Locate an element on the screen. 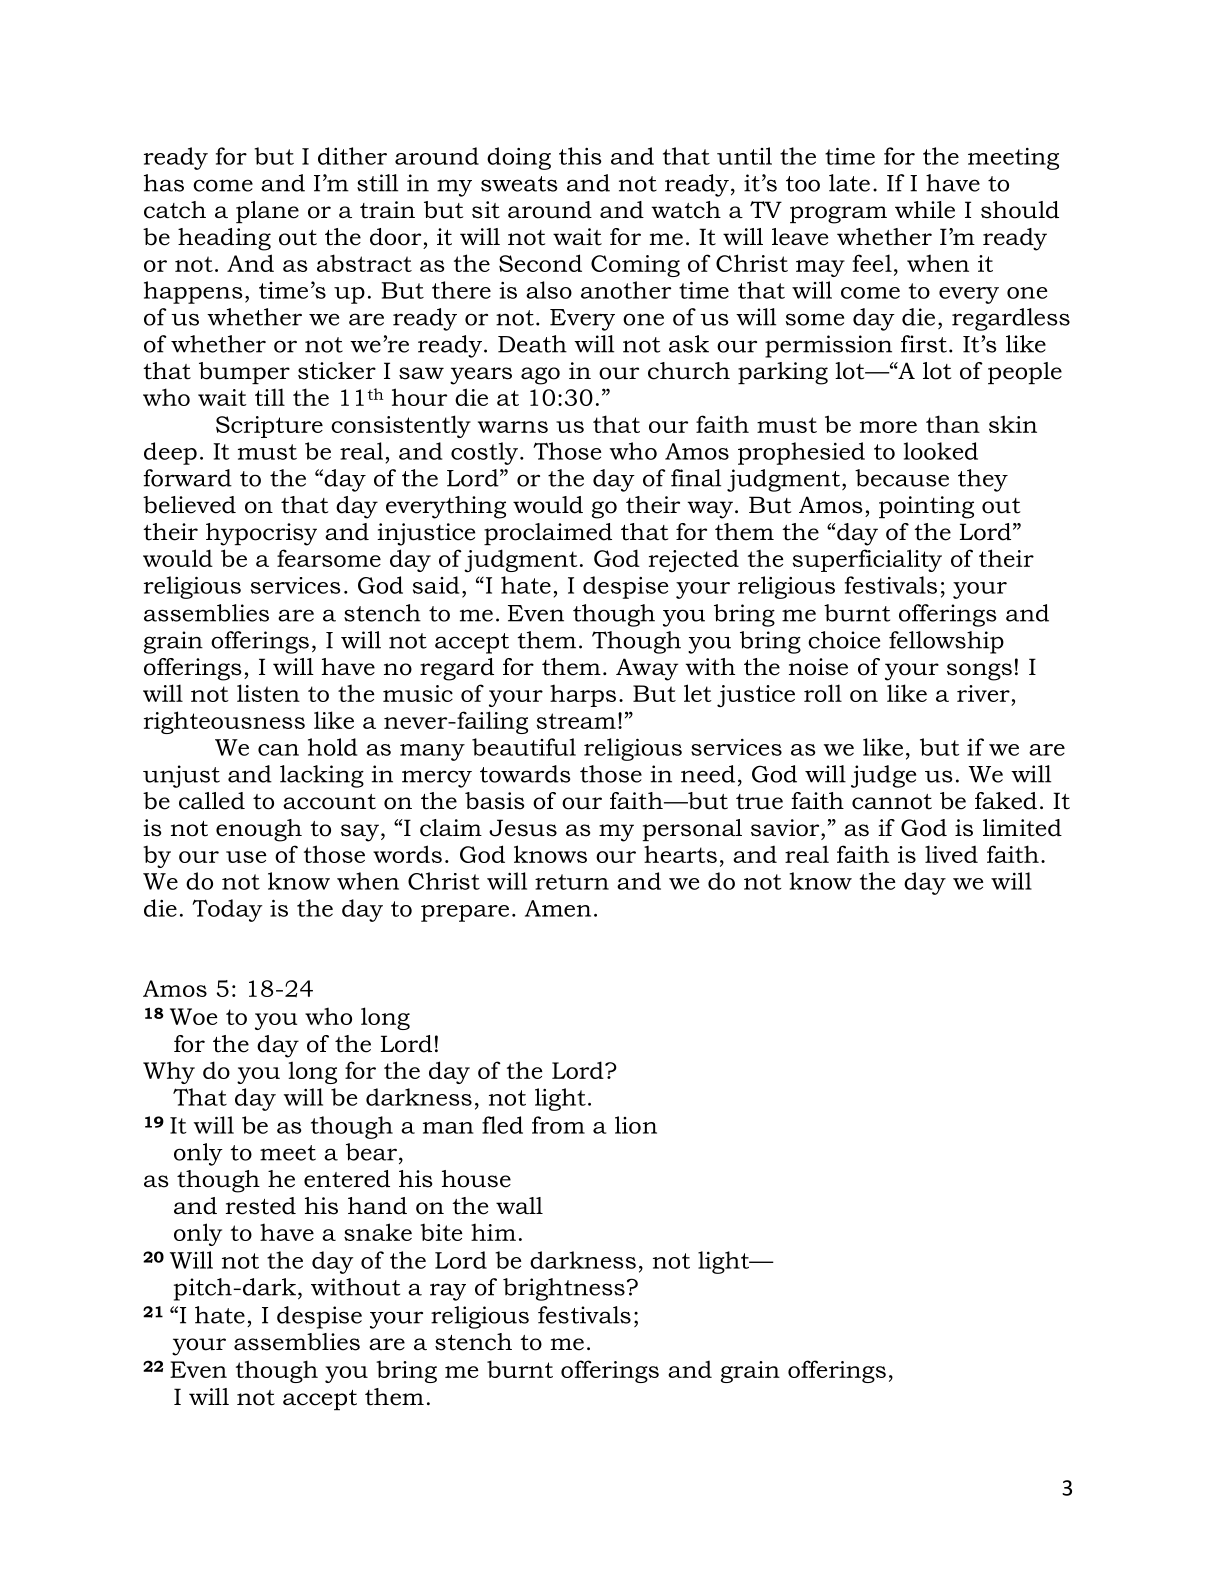 This screenshot has height=1573, width=1216. while is located at coordinates (925, 210).
